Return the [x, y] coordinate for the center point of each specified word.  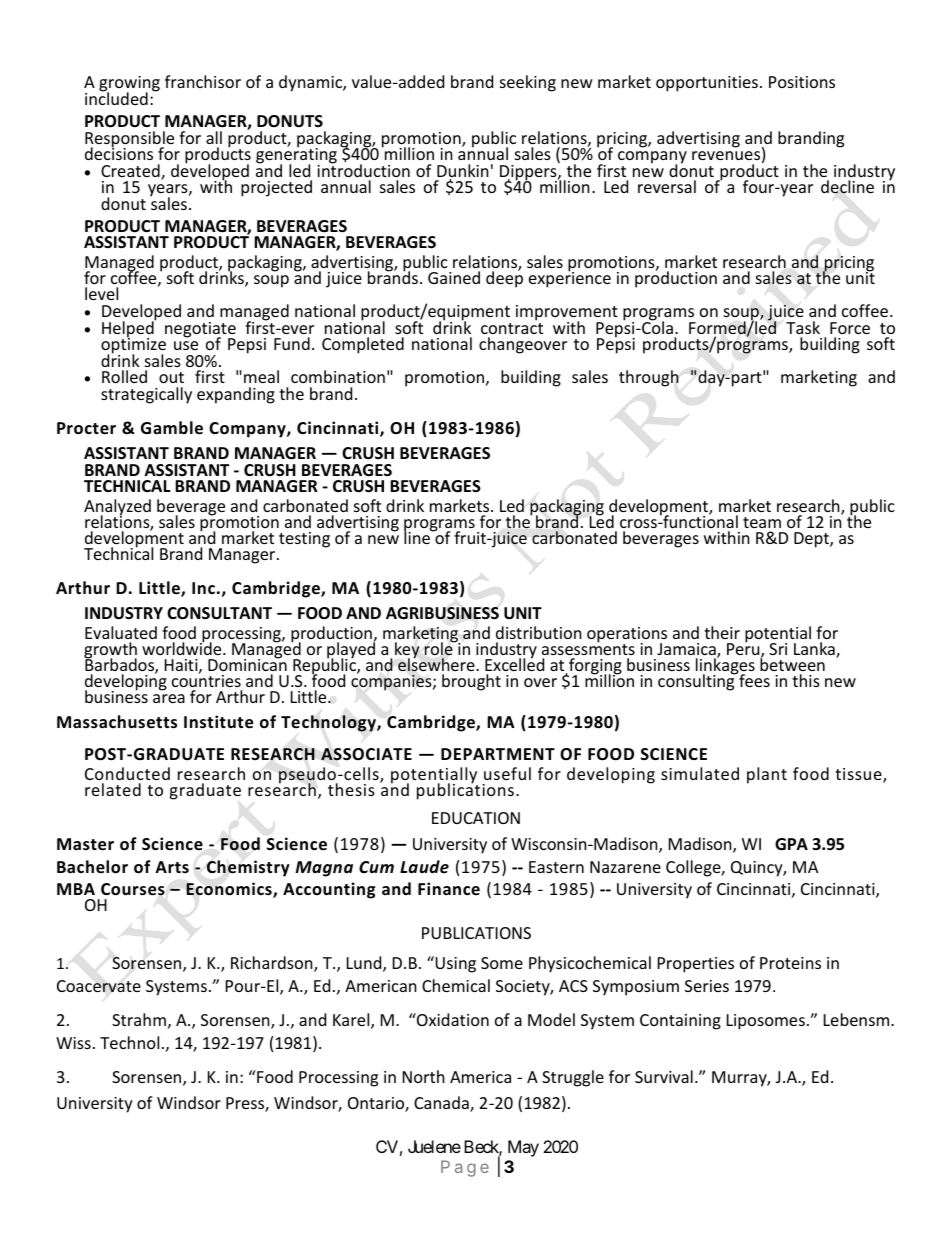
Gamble [172, 428]
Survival [664, 1076]
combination [338, 376]
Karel [352, 1021]
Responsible [129, 140]
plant [767, 775]
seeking [528, 83]
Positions [802, 82]
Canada [442, 1104]
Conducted [127, 773]
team [762, 522]
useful [507, 773]
